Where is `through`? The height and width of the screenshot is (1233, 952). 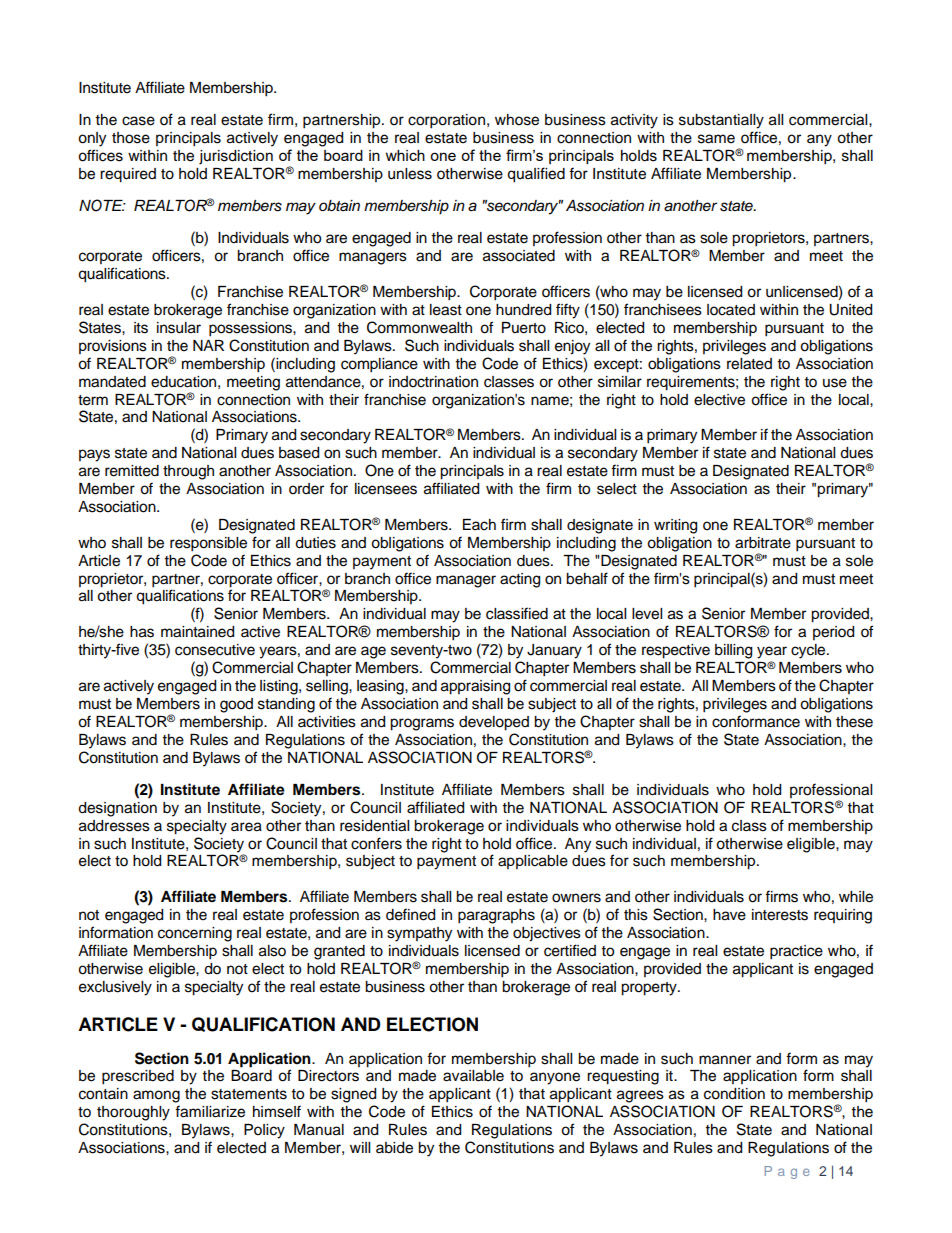
through is located at coordinates (188, 472).
